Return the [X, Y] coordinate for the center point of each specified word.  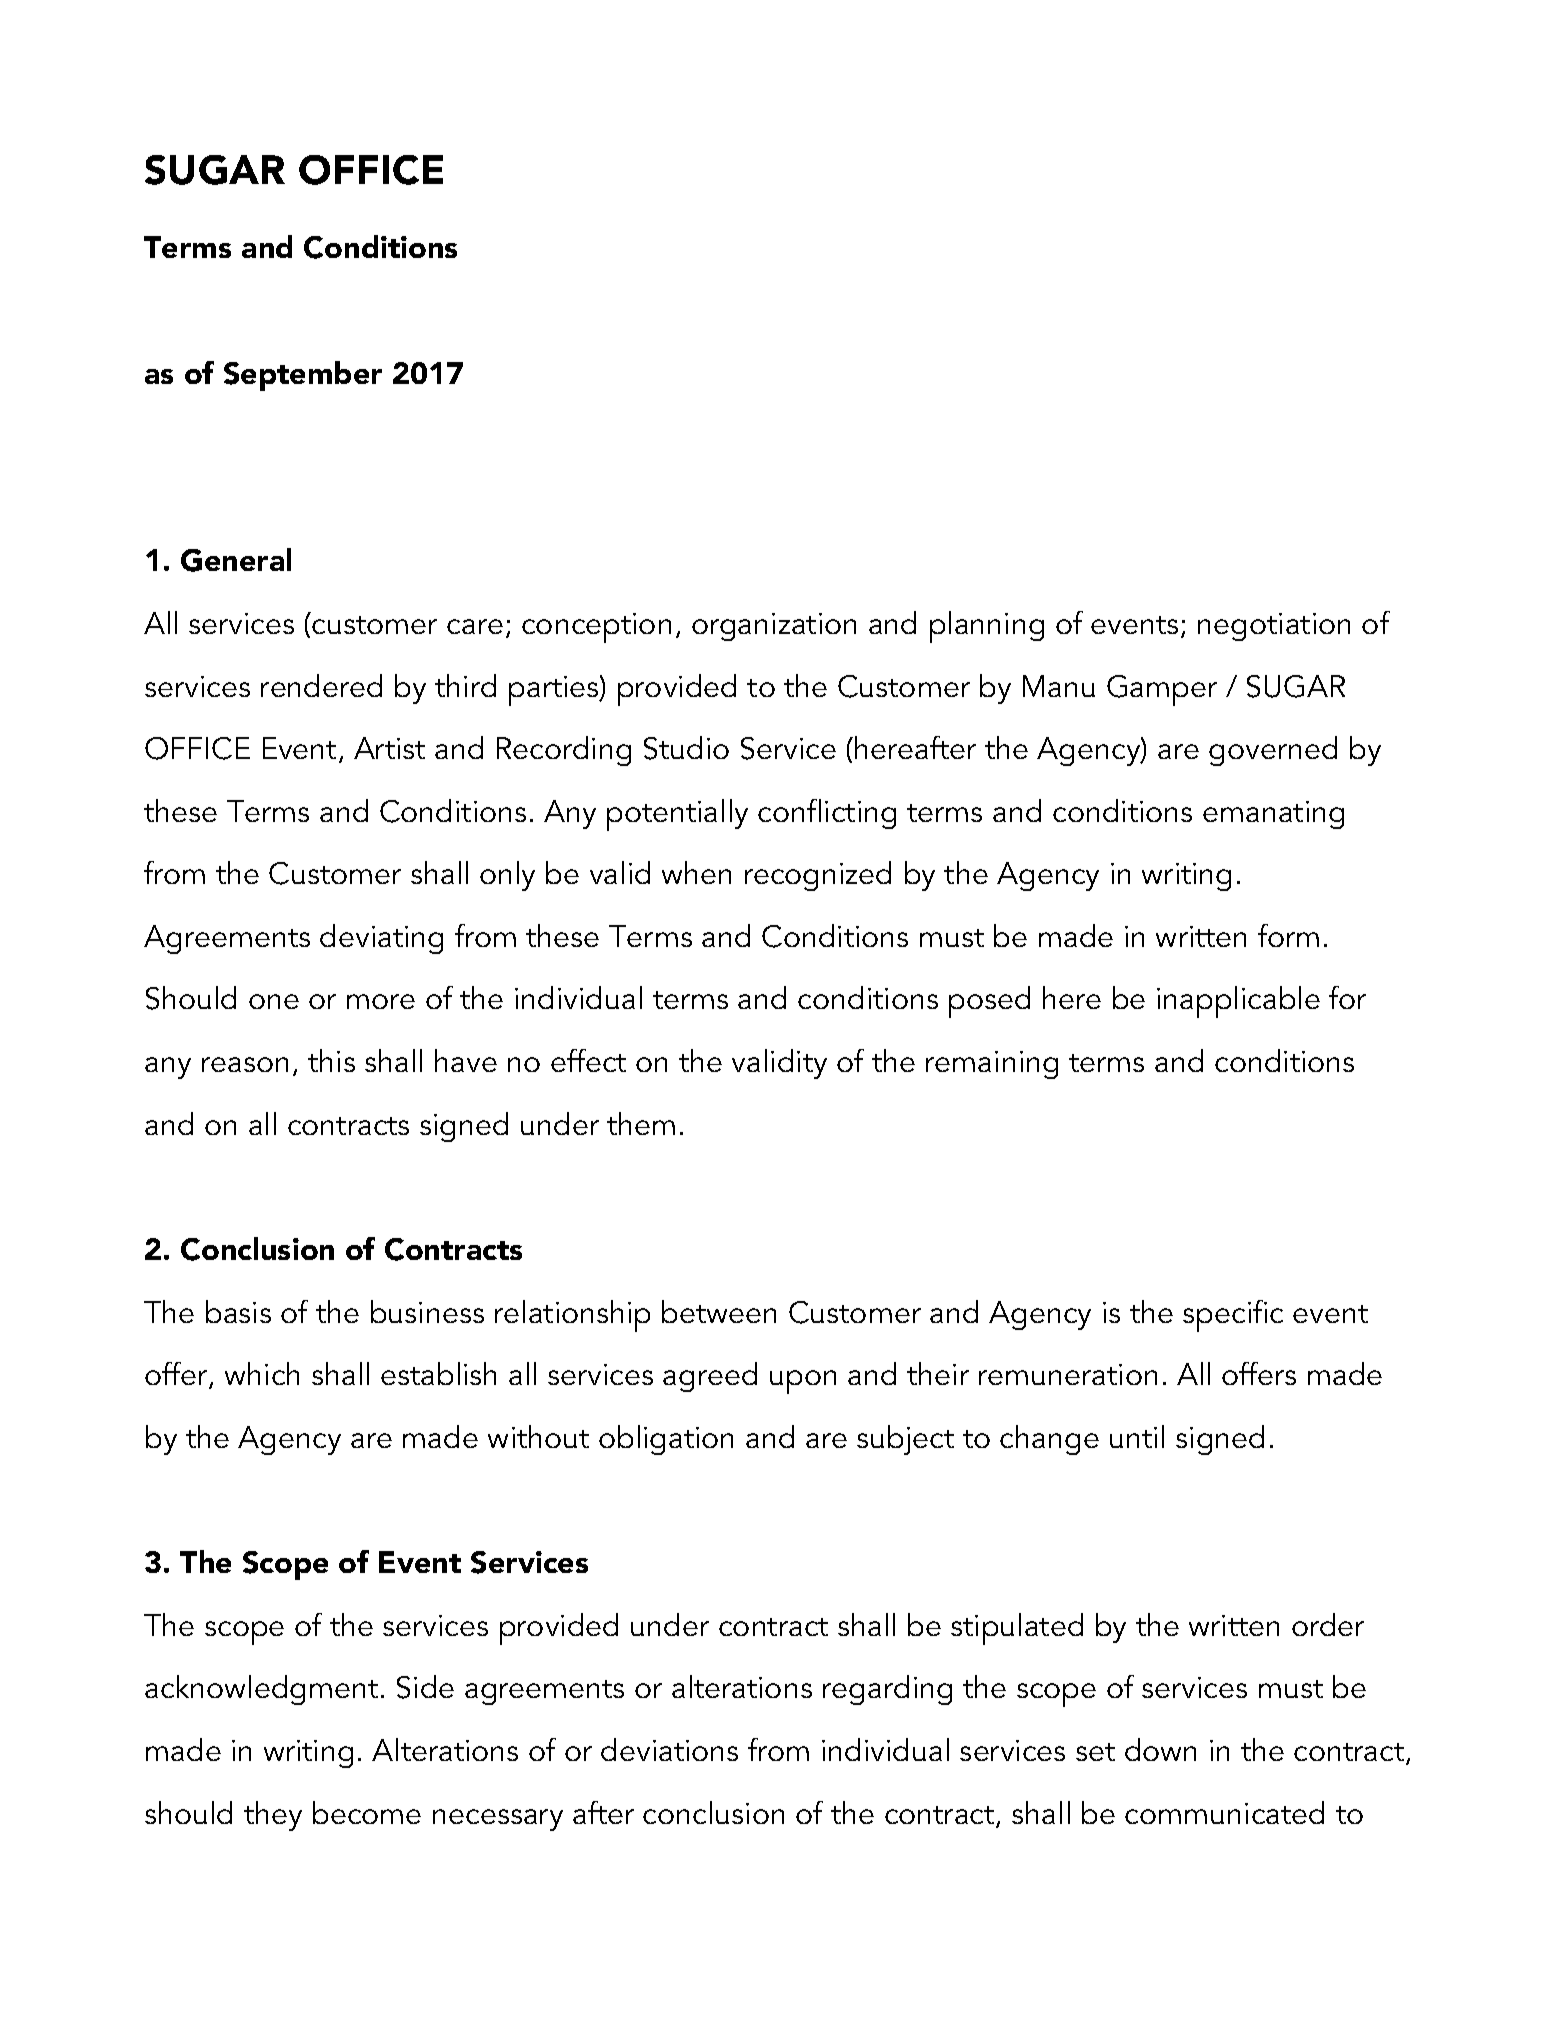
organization [774, 627]
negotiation [1274, 627]
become [367, 1812]
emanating [1273, 815]
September [303, 376]
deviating [381, 939]
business [427, 1311]
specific [1233, 1316]
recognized [818, 876]
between [719, 1311]
